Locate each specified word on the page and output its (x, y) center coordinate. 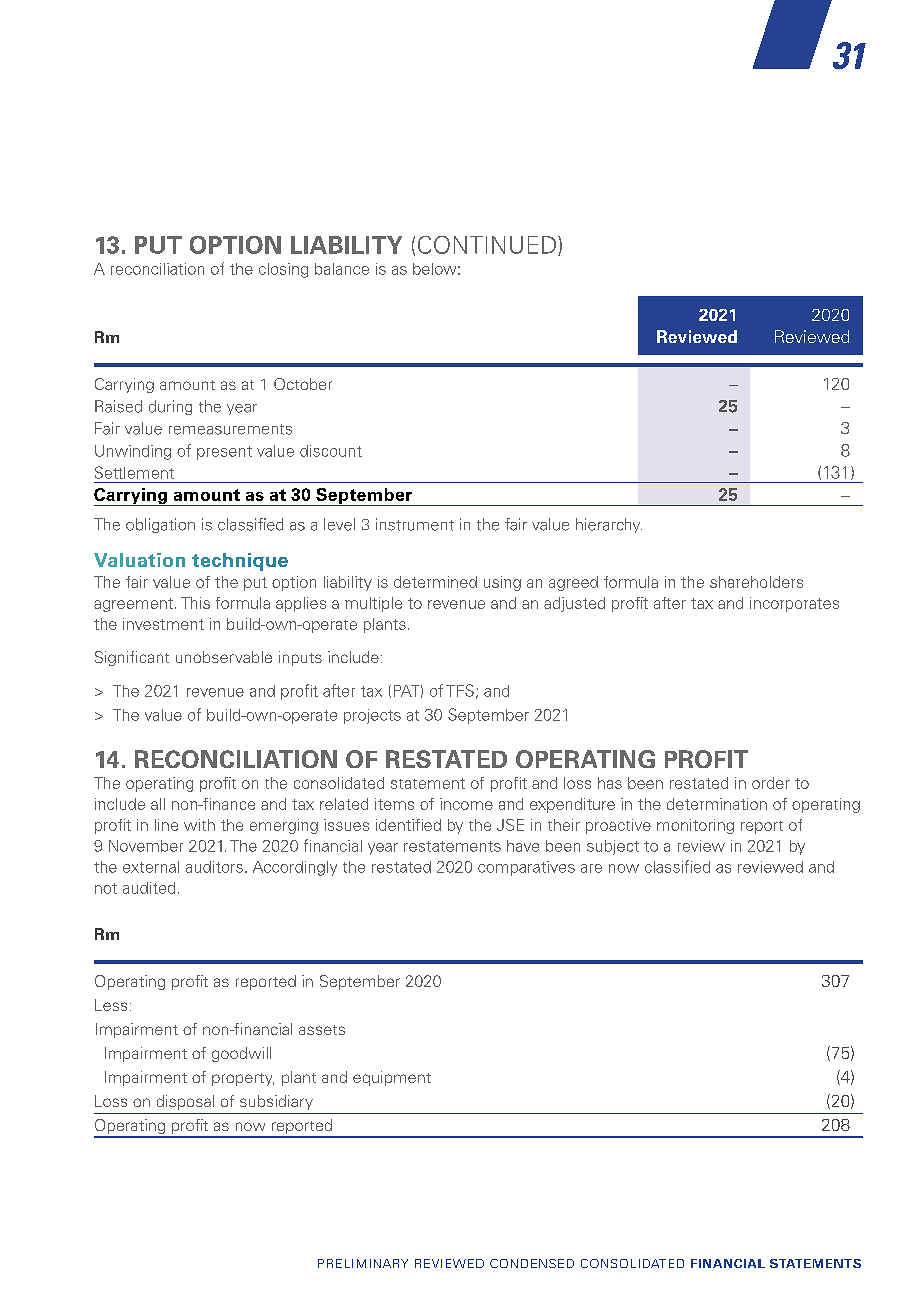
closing (283, 270)
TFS (460, 690)
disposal (185, 1102)
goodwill (241, 1054)
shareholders (756, 582)
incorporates (794, 604)
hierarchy (609, 525)
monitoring (695, 826)
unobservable (224, 657)
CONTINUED (487, 245)
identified (408, 825)
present (224, 453)
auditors (214, 867)
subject (613, 847)
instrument (415, 524)
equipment (392, 1078)
